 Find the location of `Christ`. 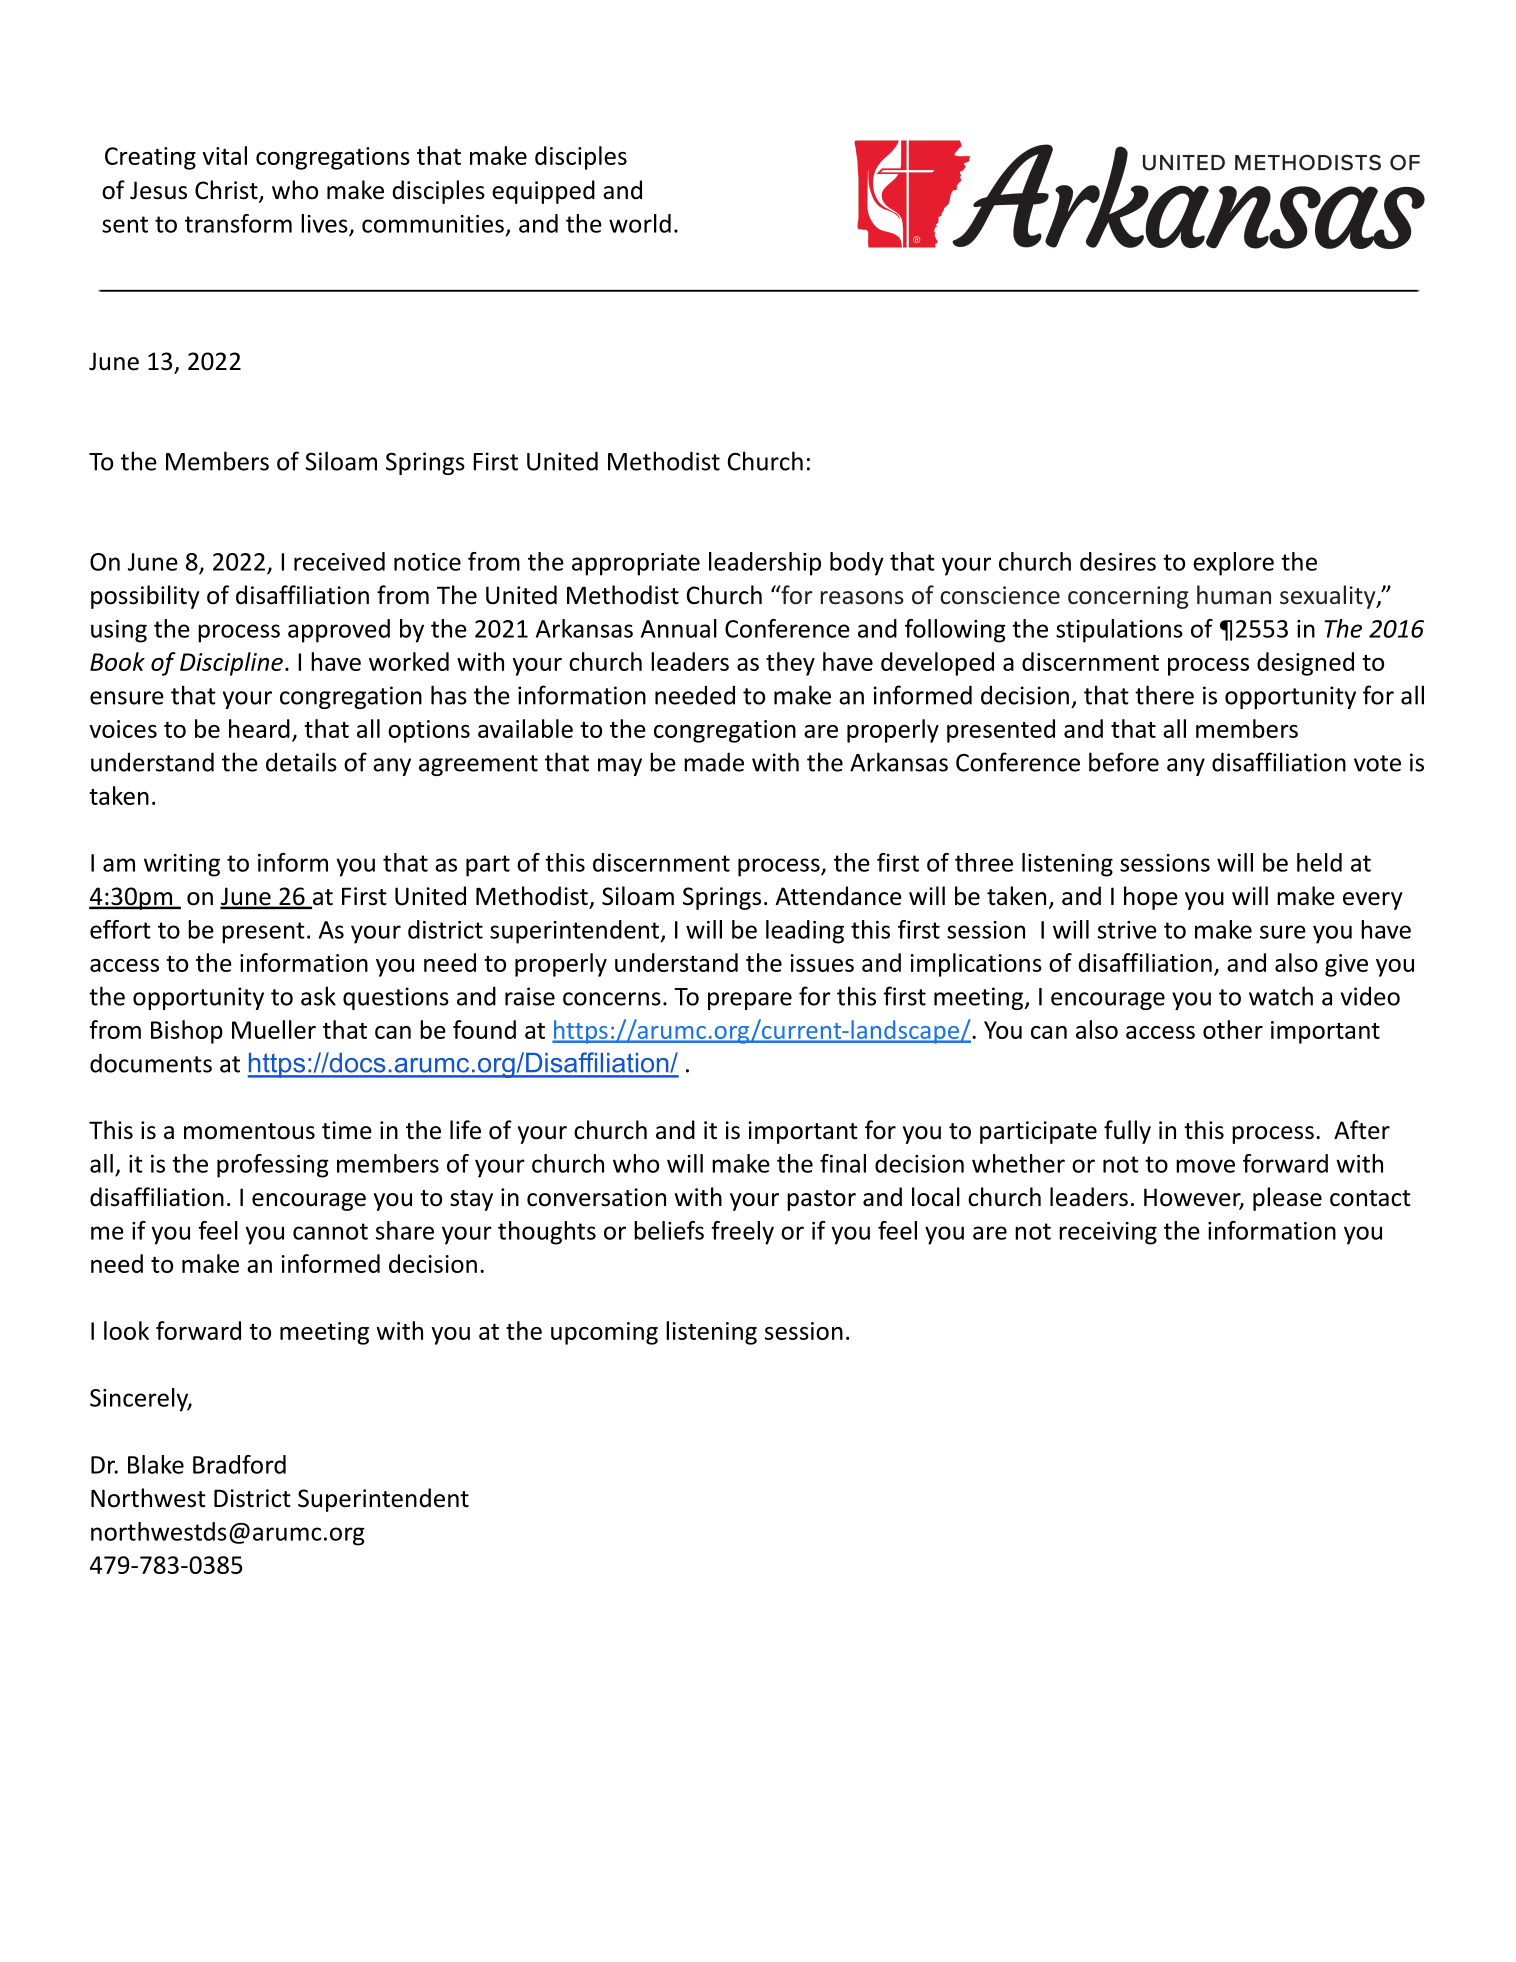

Christ is located at coordinates (227, 191).
